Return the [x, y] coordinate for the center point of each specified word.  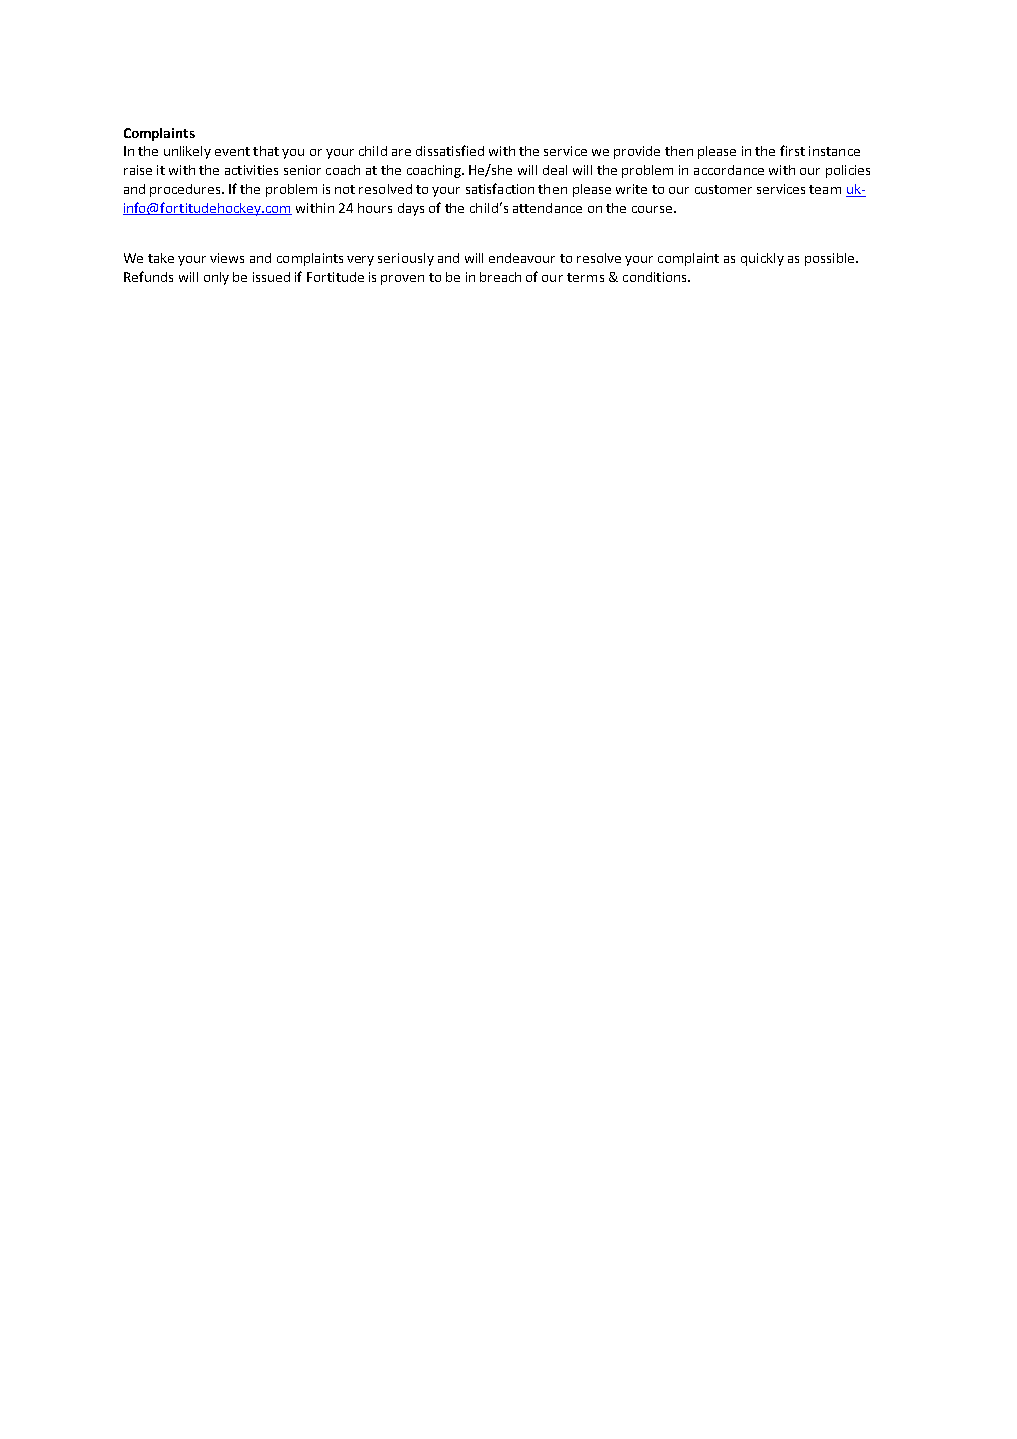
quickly [762, 259]
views [227, 258]
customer [723, 189]
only [216, 278]
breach [500, 277]
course [652, 209]
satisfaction [500, 188]
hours [375, 208]
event [232, 151]
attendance [547, 208]
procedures [186, 190]
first [792, 150]
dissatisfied [450, 150]
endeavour [522, 258]
